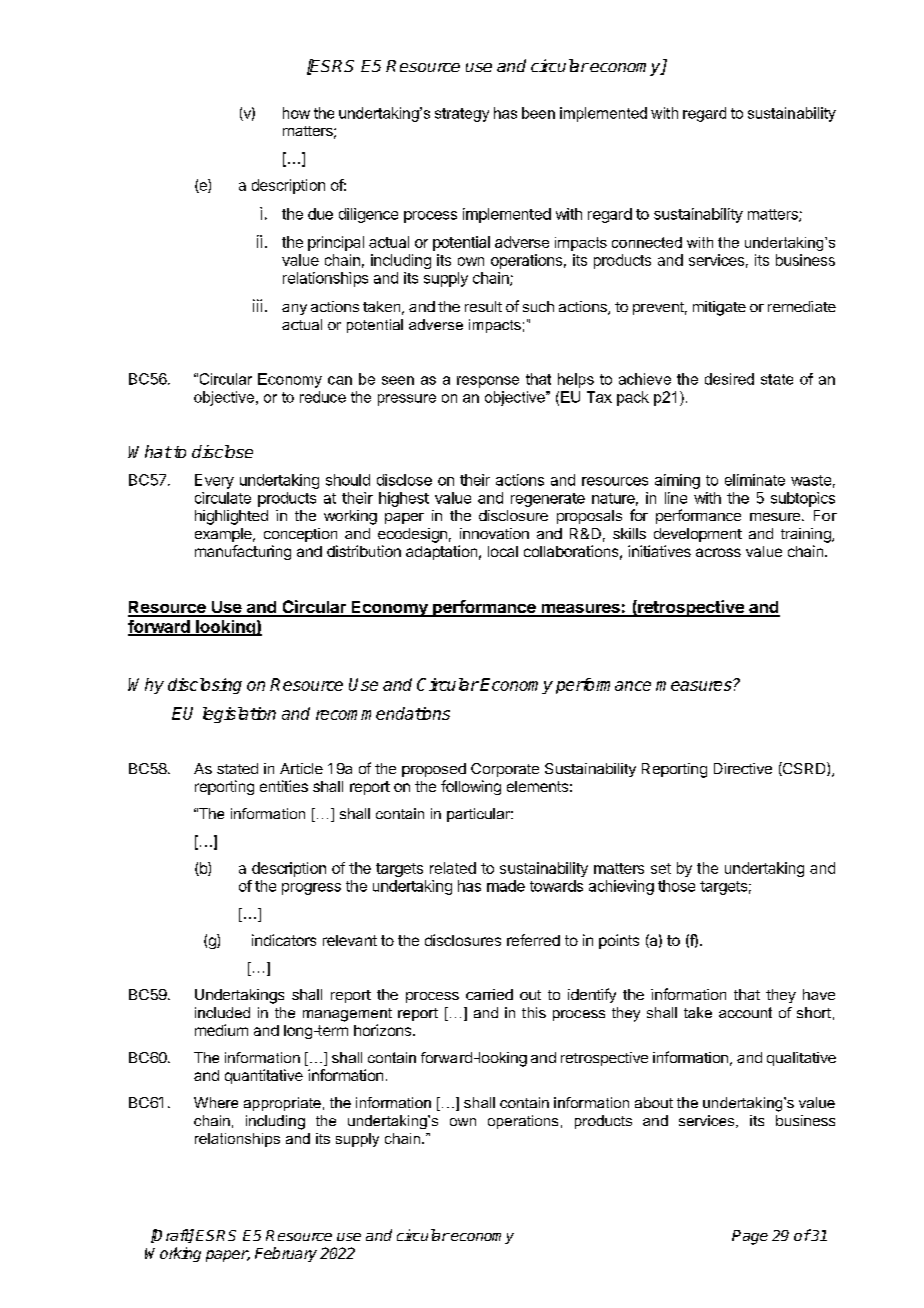 The width and height of the image is (924, 1308). I want to click on legislation, so click(239, 715).
